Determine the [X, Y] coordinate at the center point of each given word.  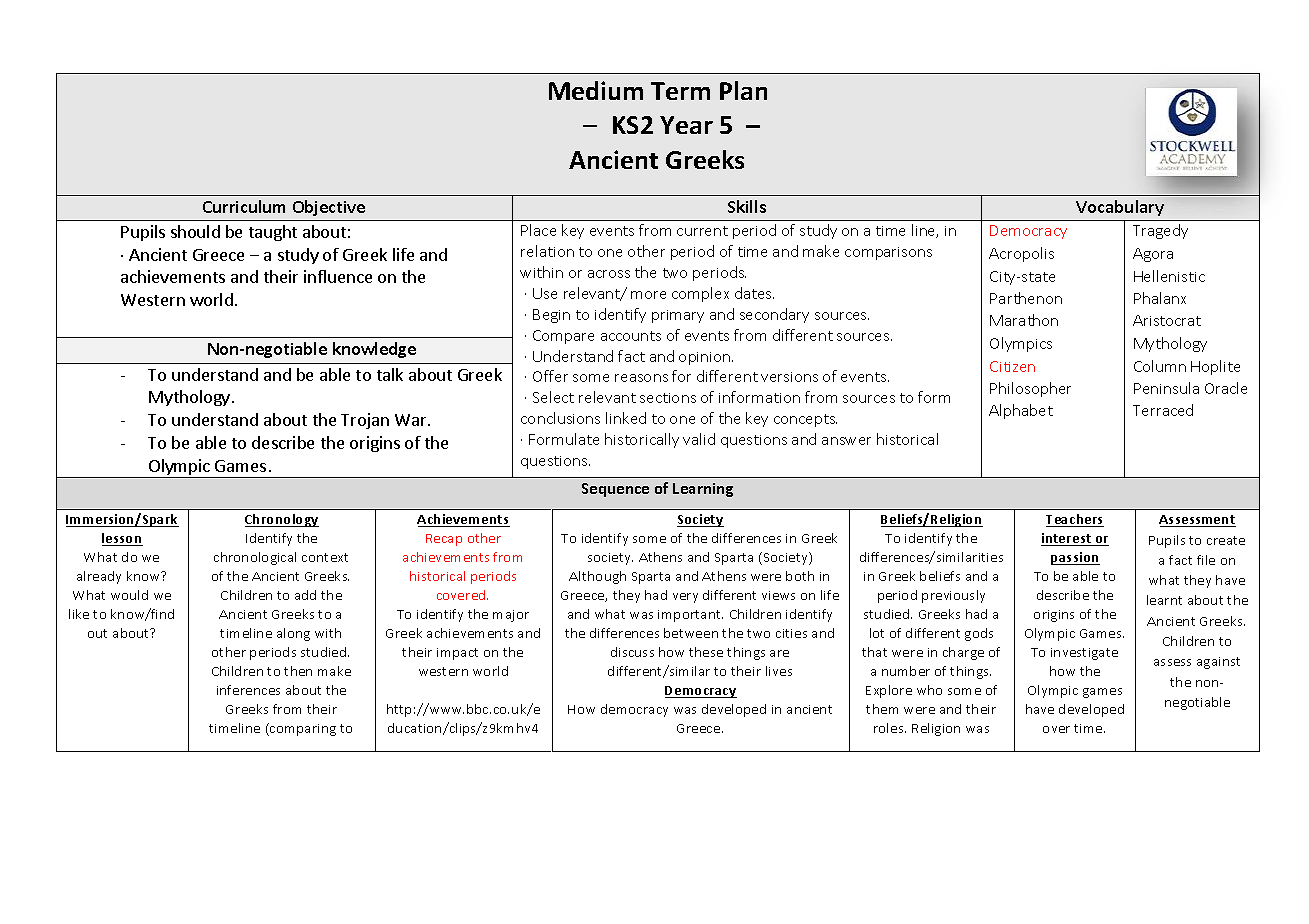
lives [779, 671]
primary [678, 316]
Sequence [615, 490]
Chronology [282, 520]
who [929, 690]
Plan [743, 90]
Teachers [1075, 520]
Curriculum [244, 206]
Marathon [1024, 320]
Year [686, 125]
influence [338, 276]
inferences [248, 690]
